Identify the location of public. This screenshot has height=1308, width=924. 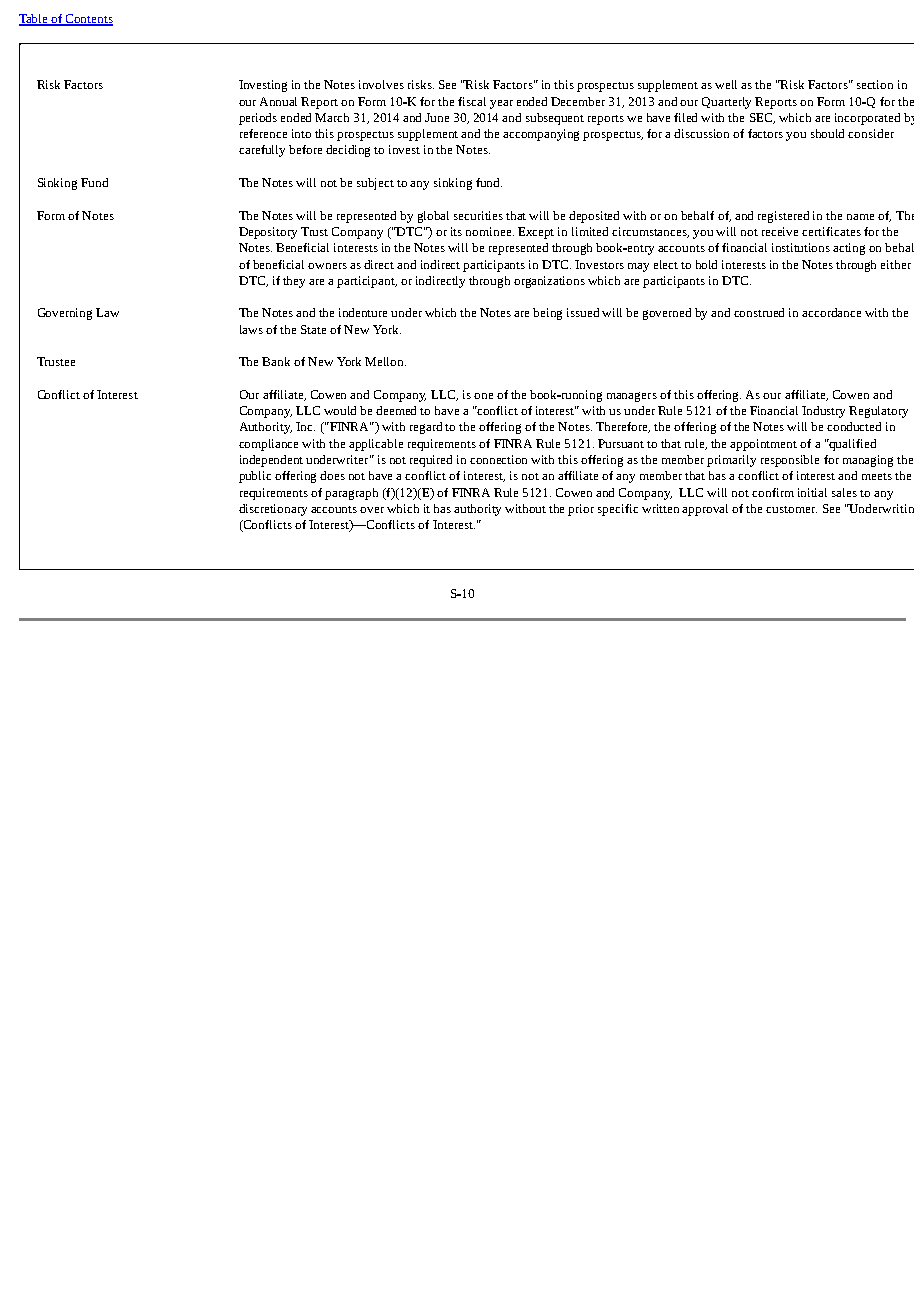
(255, 477).
